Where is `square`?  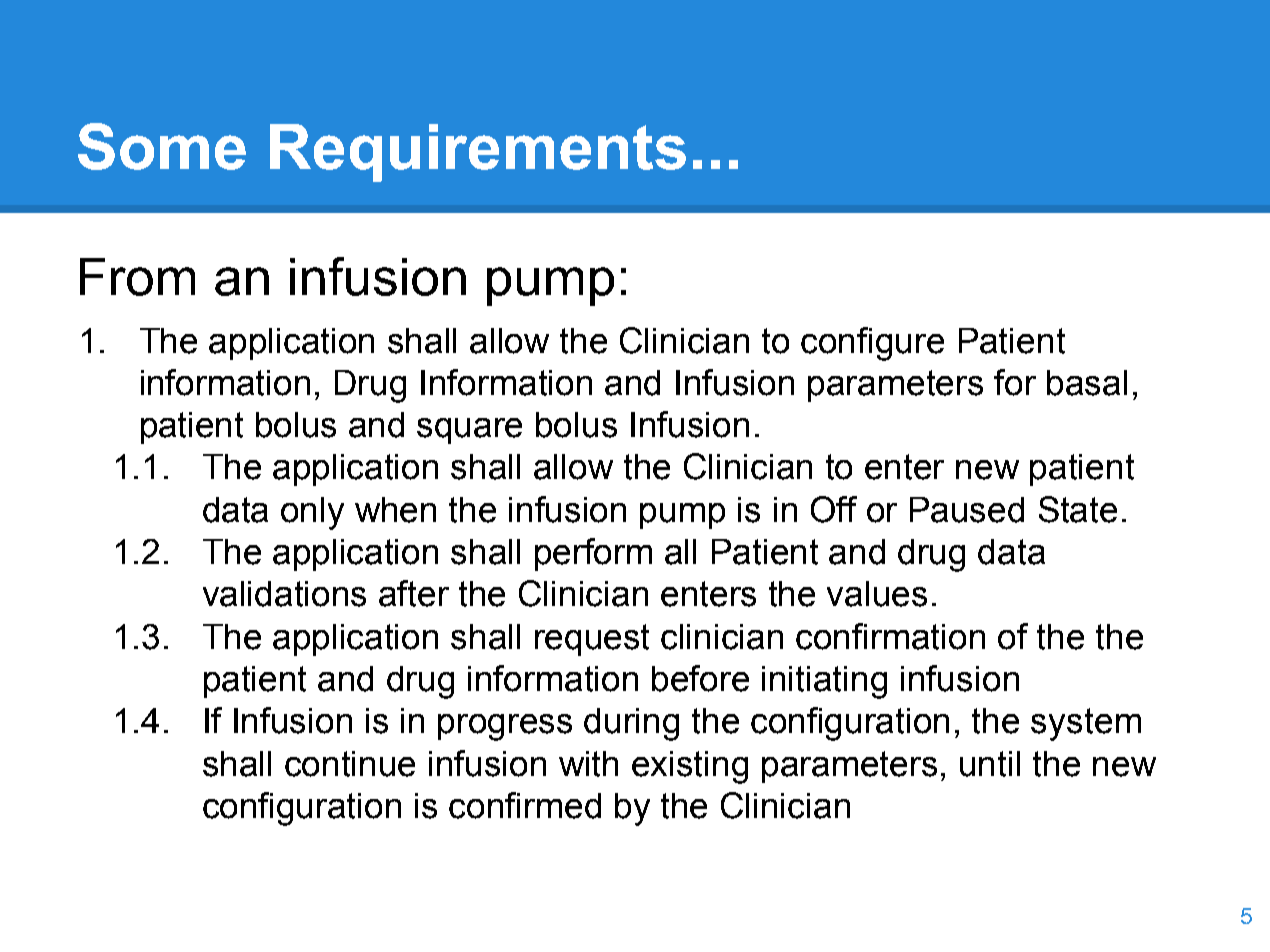
square is located at coordinates (469, 431).
